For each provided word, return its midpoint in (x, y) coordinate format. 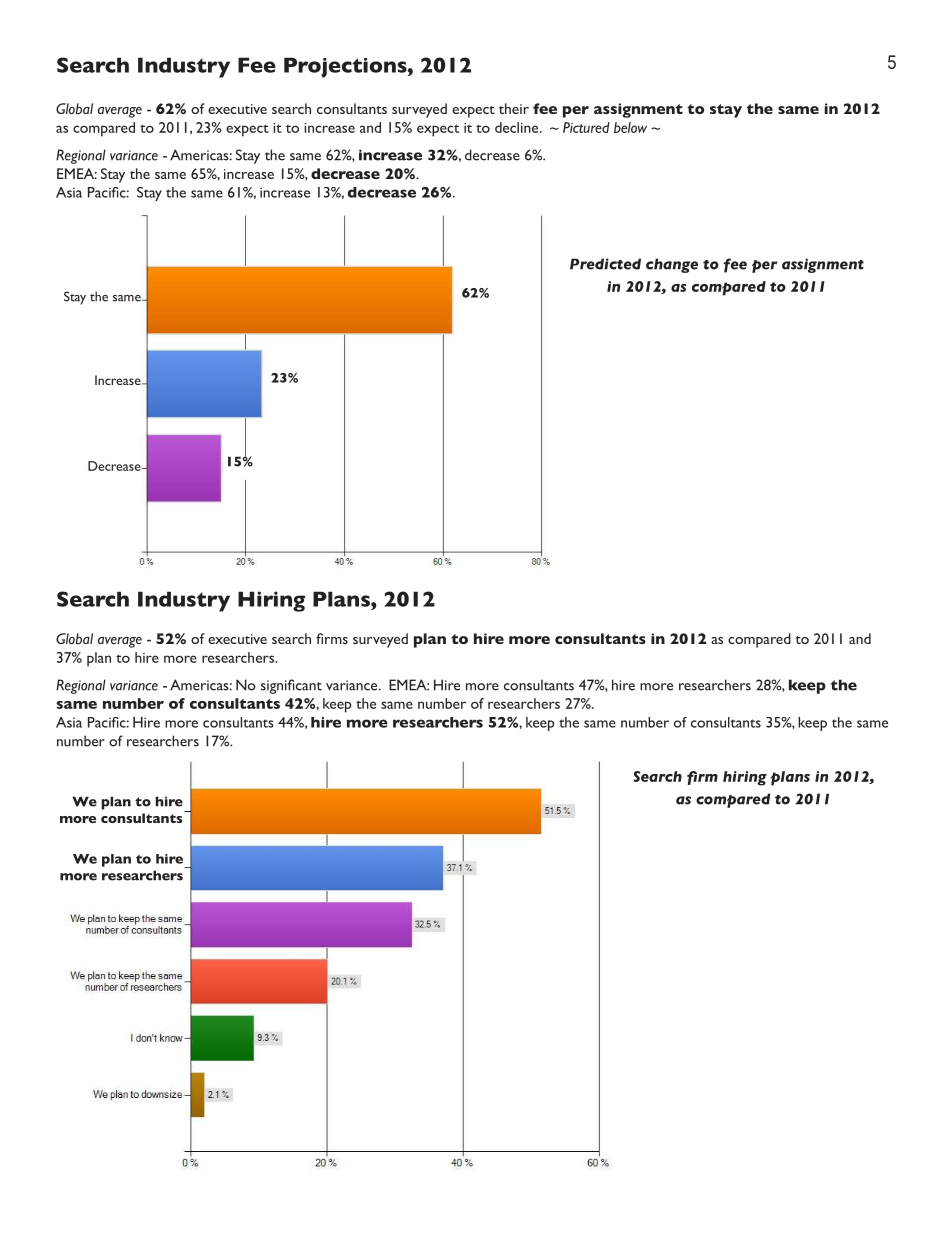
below (630, 127)
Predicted (605, 264)
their (514, 108)
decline (518, 127)
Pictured (586, 127)
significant (291, 686)
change (672, 265)
